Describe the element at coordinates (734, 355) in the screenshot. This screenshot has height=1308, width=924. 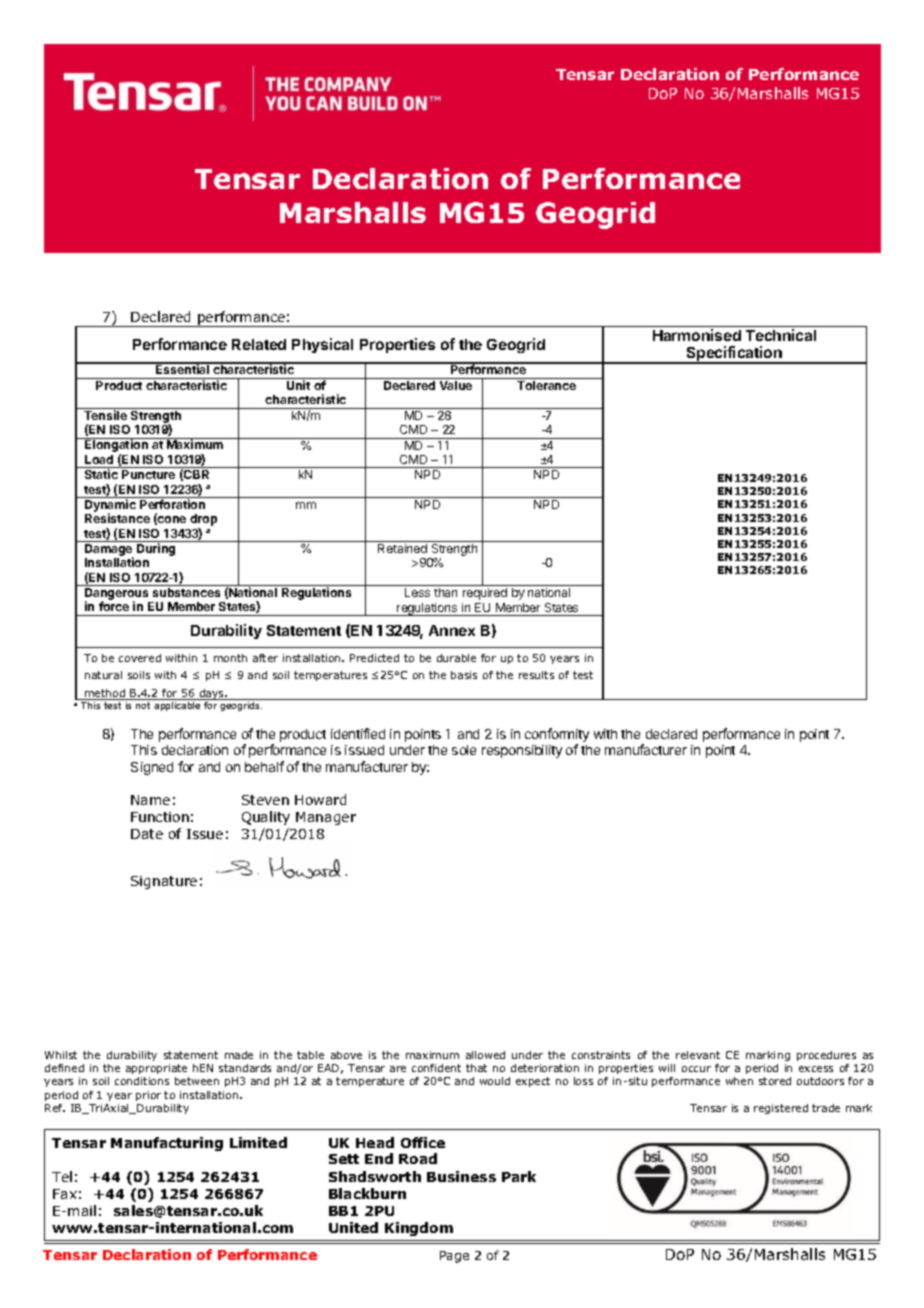
I see `Specification` at that location.
